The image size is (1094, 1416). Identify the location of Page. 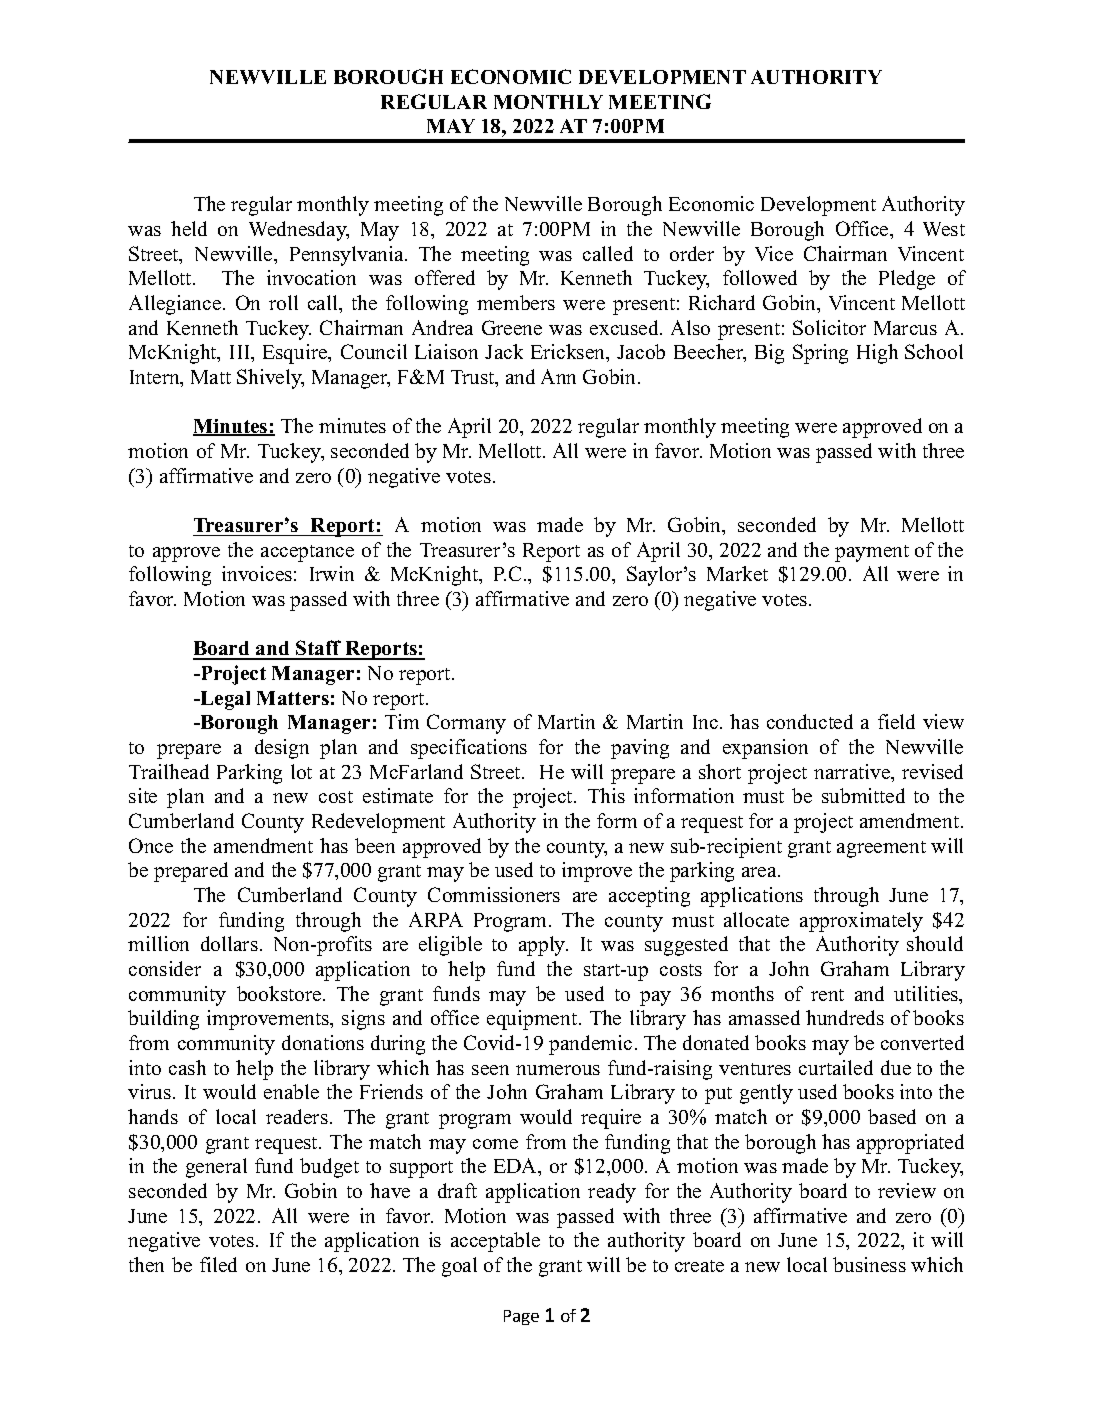
(521, 1317).
